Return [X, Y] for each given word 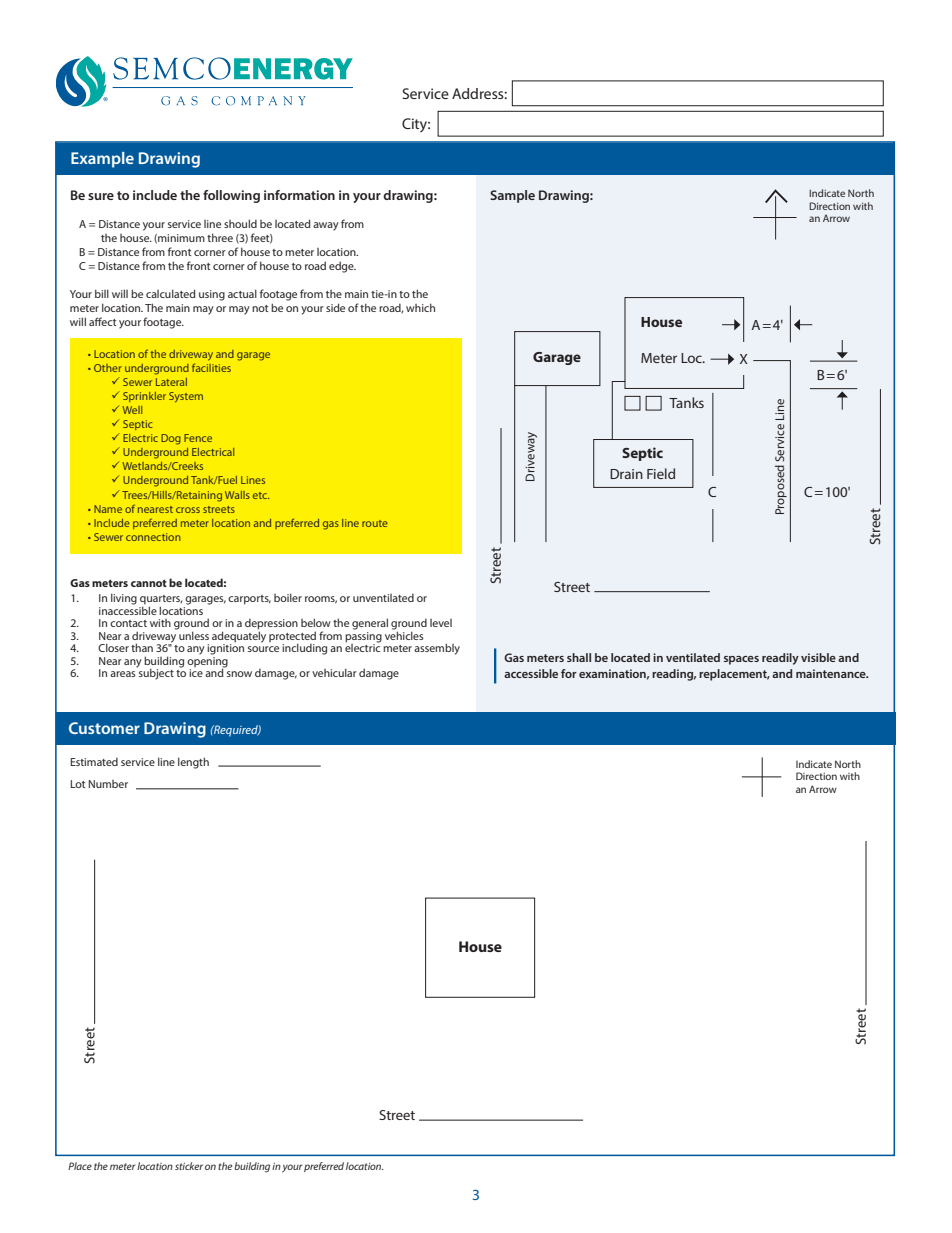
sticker [189, 1166]
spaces [741, 660]
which [420, 307]
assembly [437, 649]
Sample [512, 196]
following [231, 196]
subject [155, 673]
